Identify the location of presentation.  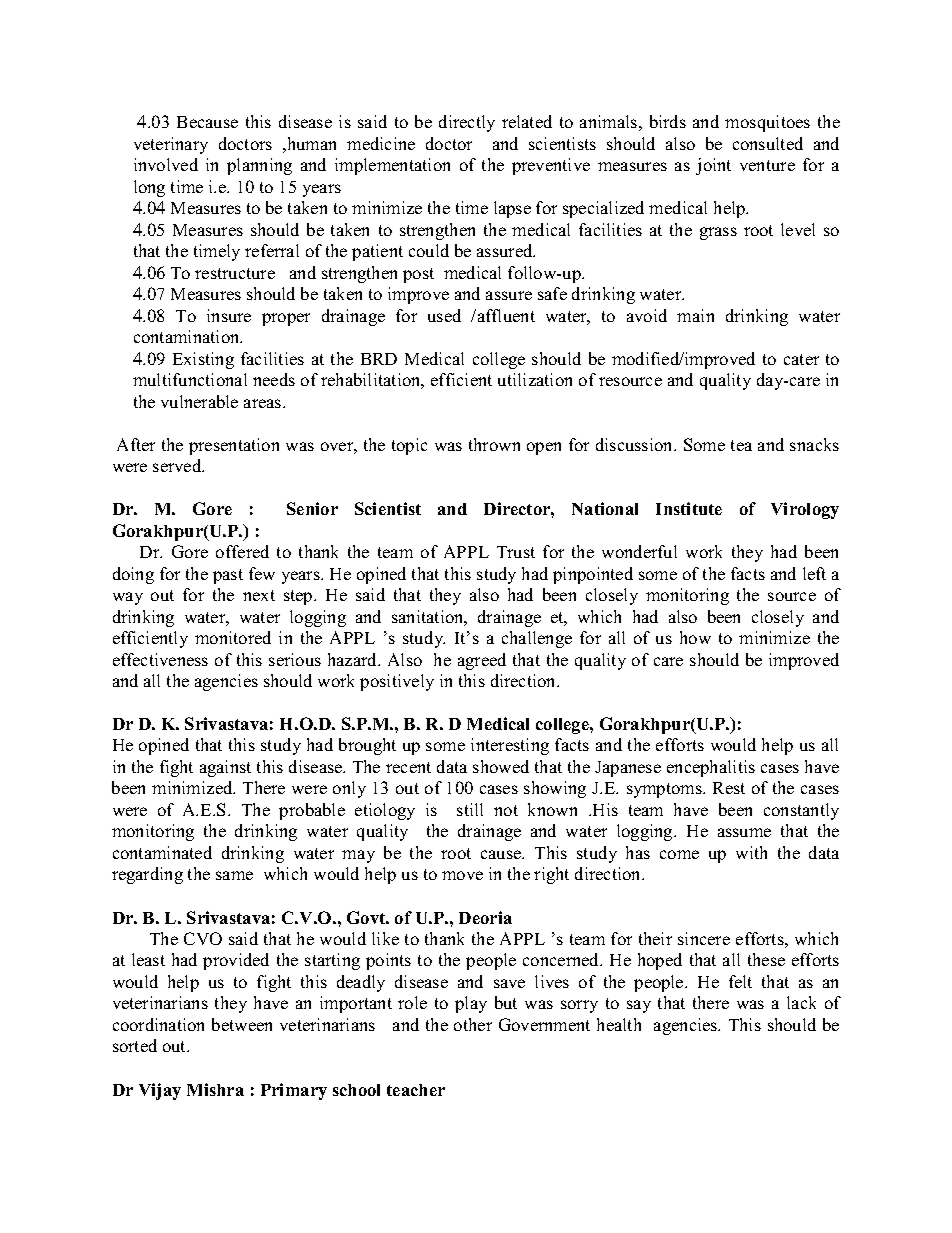
(234, 446).
